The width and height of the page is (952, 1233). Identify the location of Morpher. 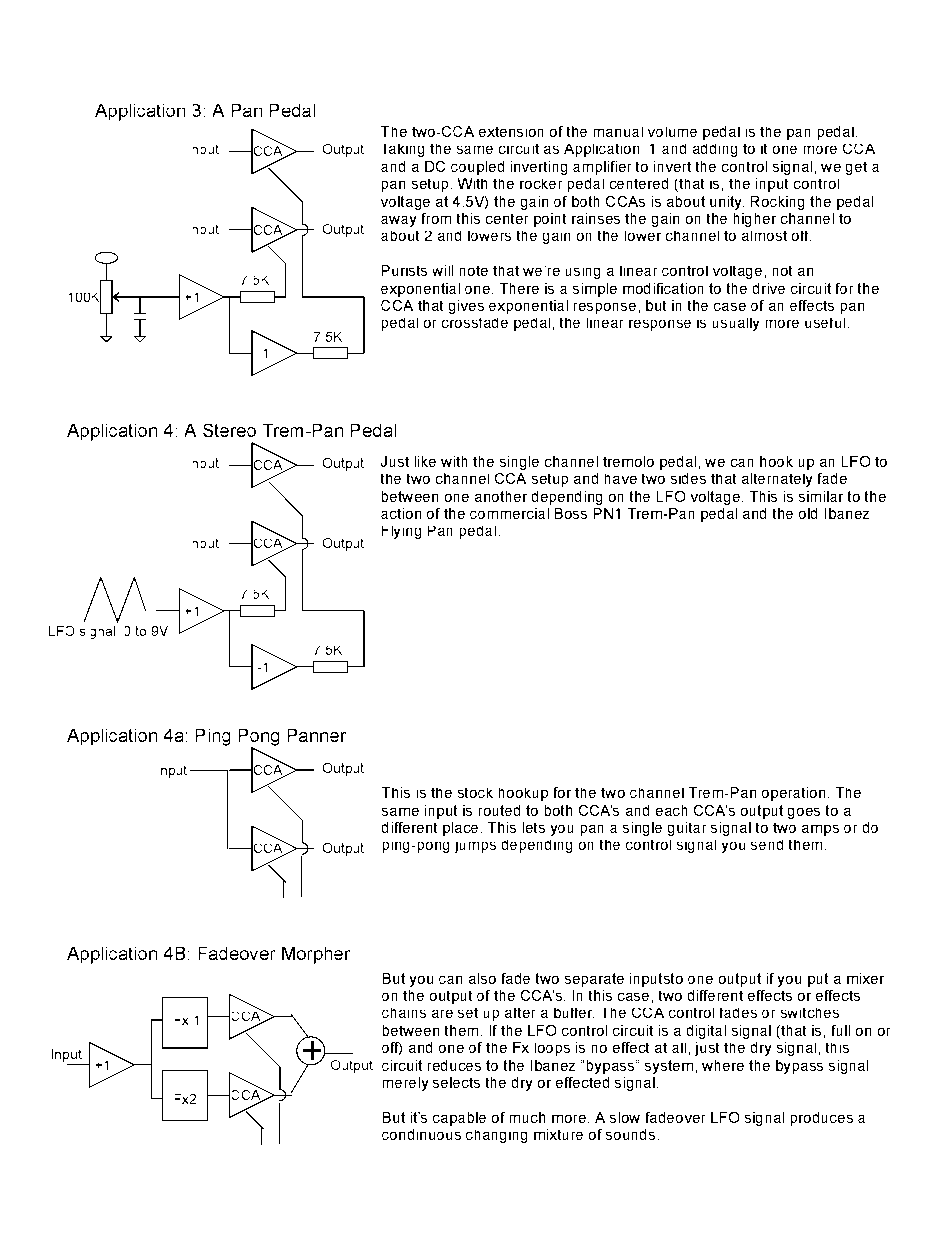
(316, 955).
